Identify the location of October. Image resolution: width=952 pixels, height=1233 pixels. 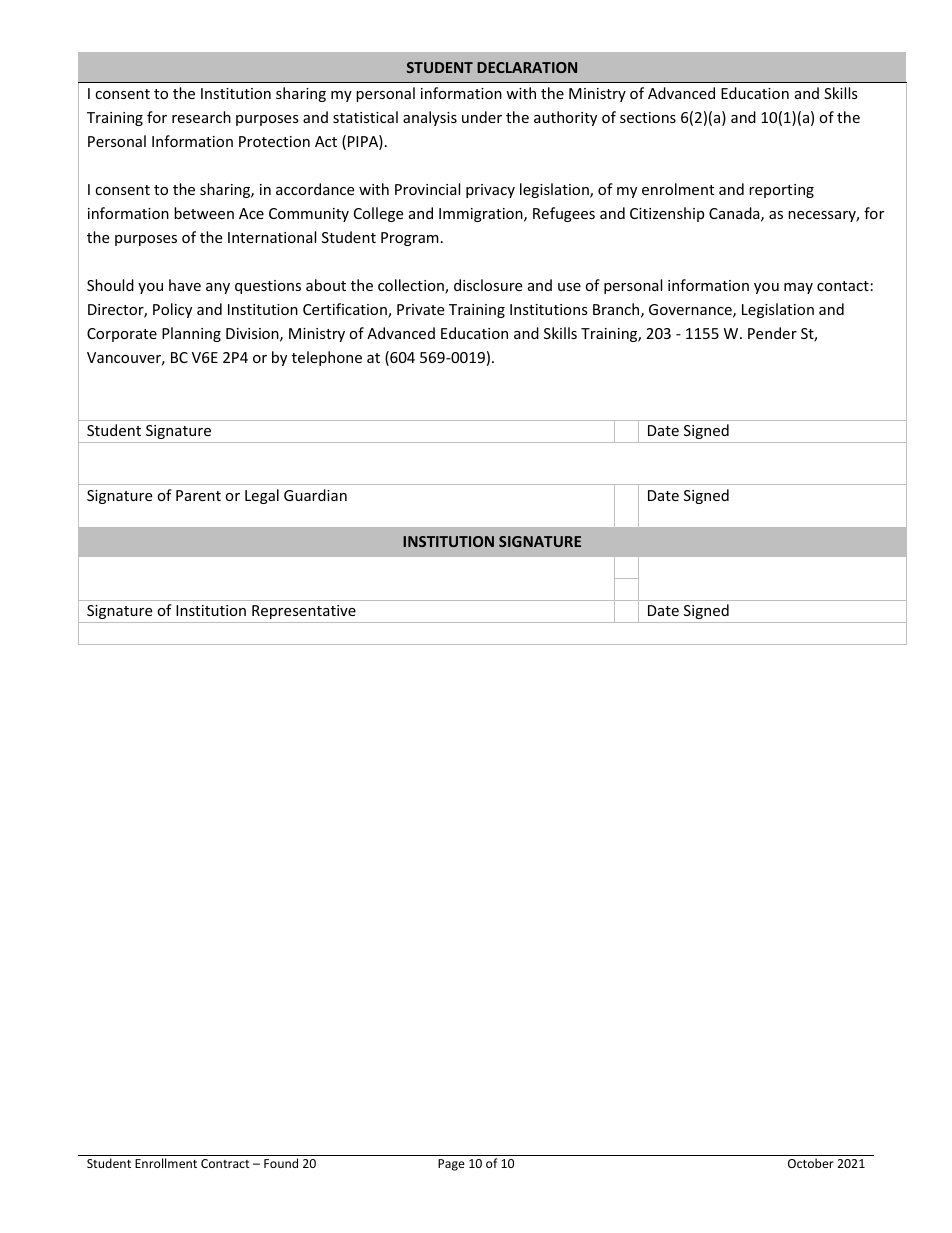
(811, 1163).
